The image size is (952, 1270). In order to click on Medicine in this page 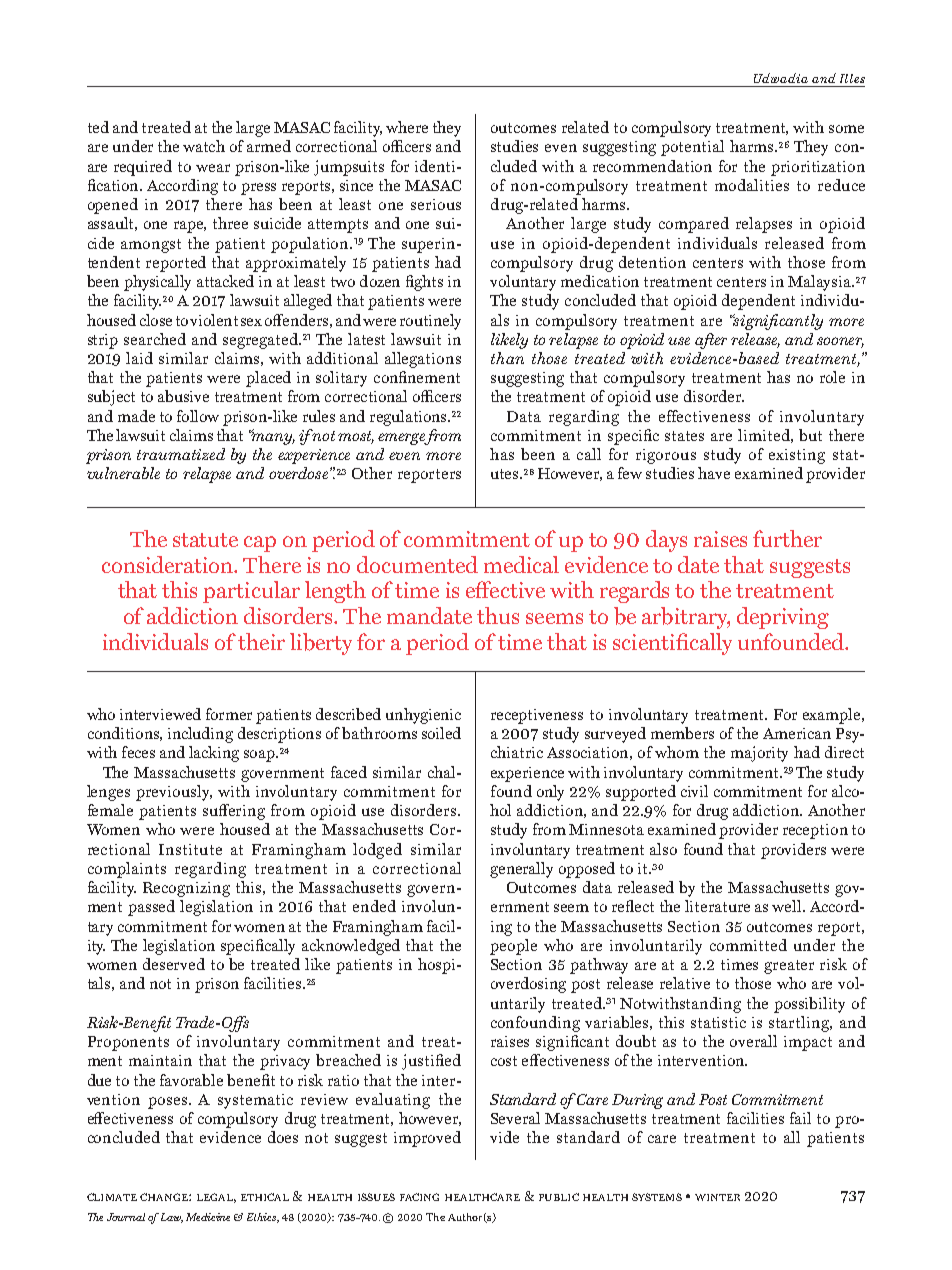, I will do `click(208, 1217)`.
